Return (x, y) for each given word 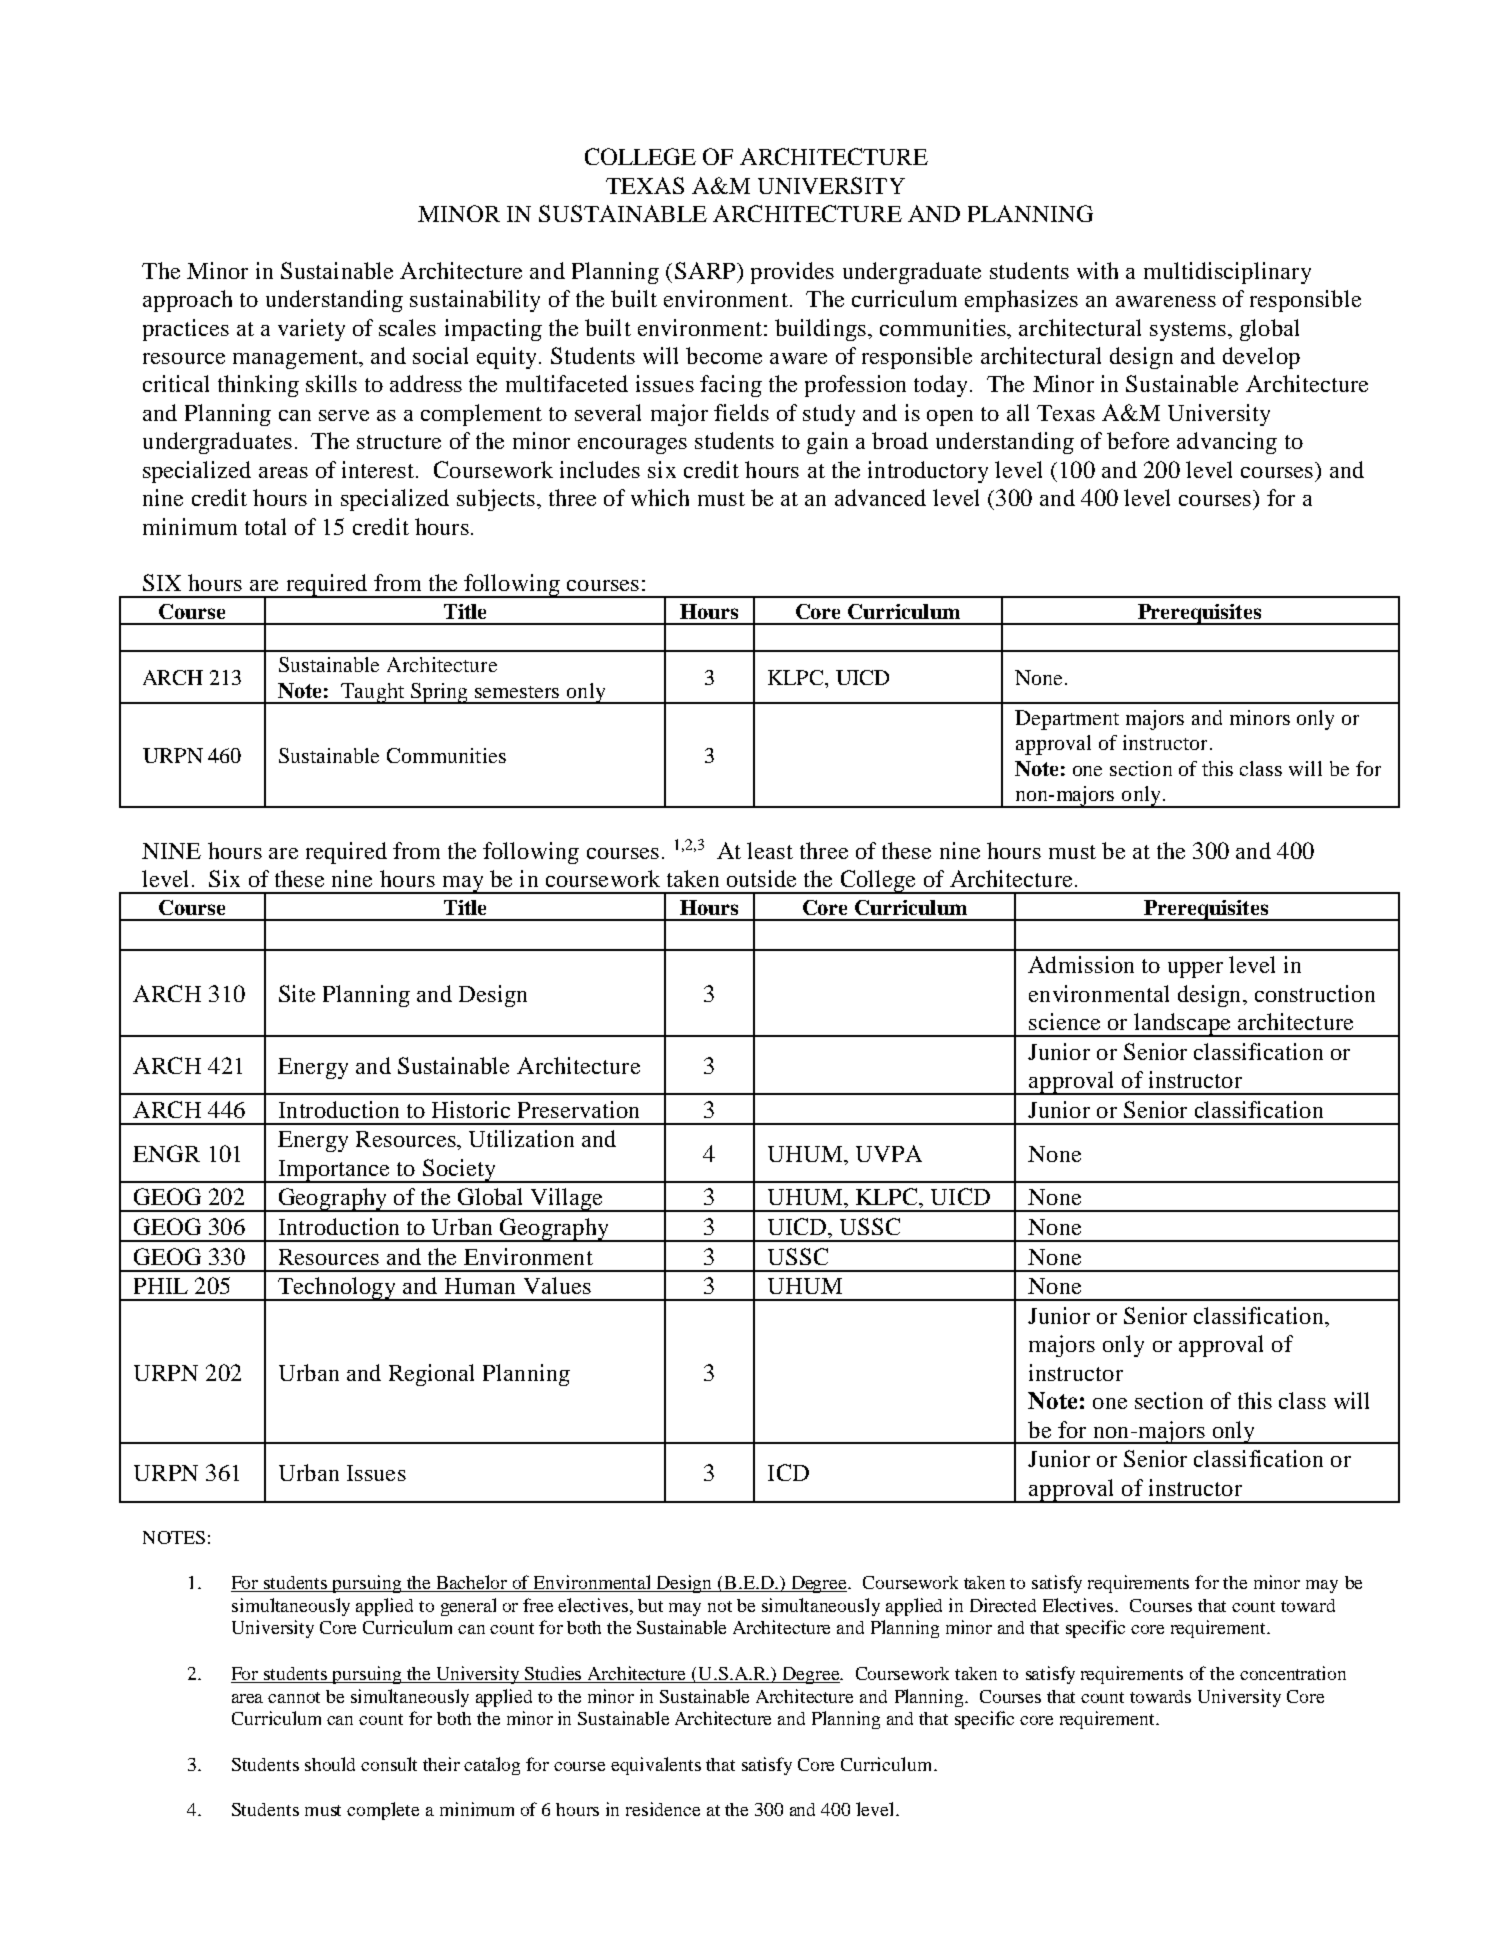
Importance (334, 1171)
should (330, 1764)
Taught (373, 693)
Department (1067, 720)
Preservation (578, 1109)
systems (1188, 331)
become (724, 355)
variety (311, 330)
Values (557, 1285)
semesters (517, 692)
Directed (1003, 1605)
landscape (1182, 1025)
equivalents (656, 1766)
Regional (431, 1375)
